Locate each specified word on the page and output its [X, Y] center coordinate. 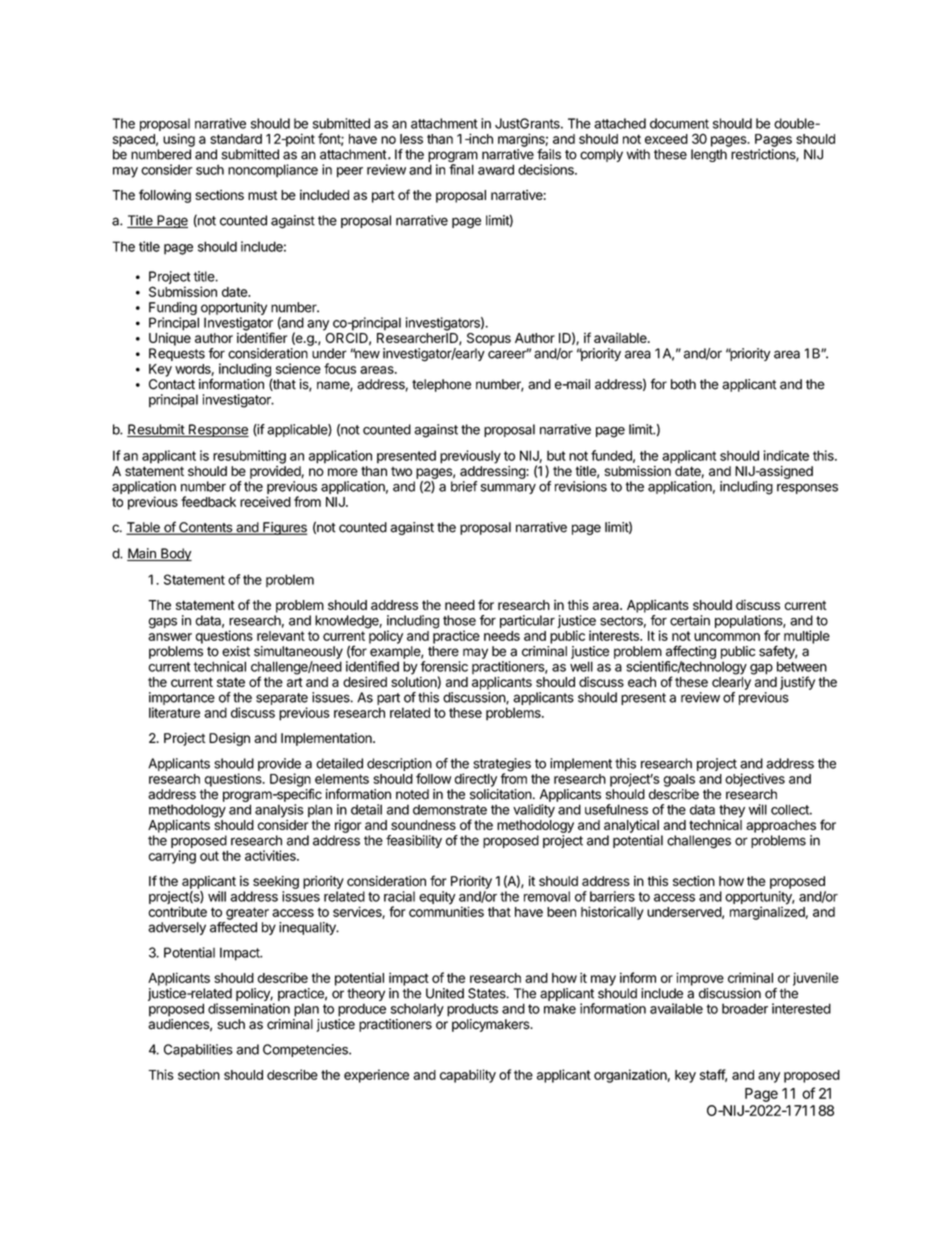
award [496, 169]
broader [745, 1008]
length [709, 155]
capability [468, 1076]
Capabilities [198, 1050]
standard [236, 139]
